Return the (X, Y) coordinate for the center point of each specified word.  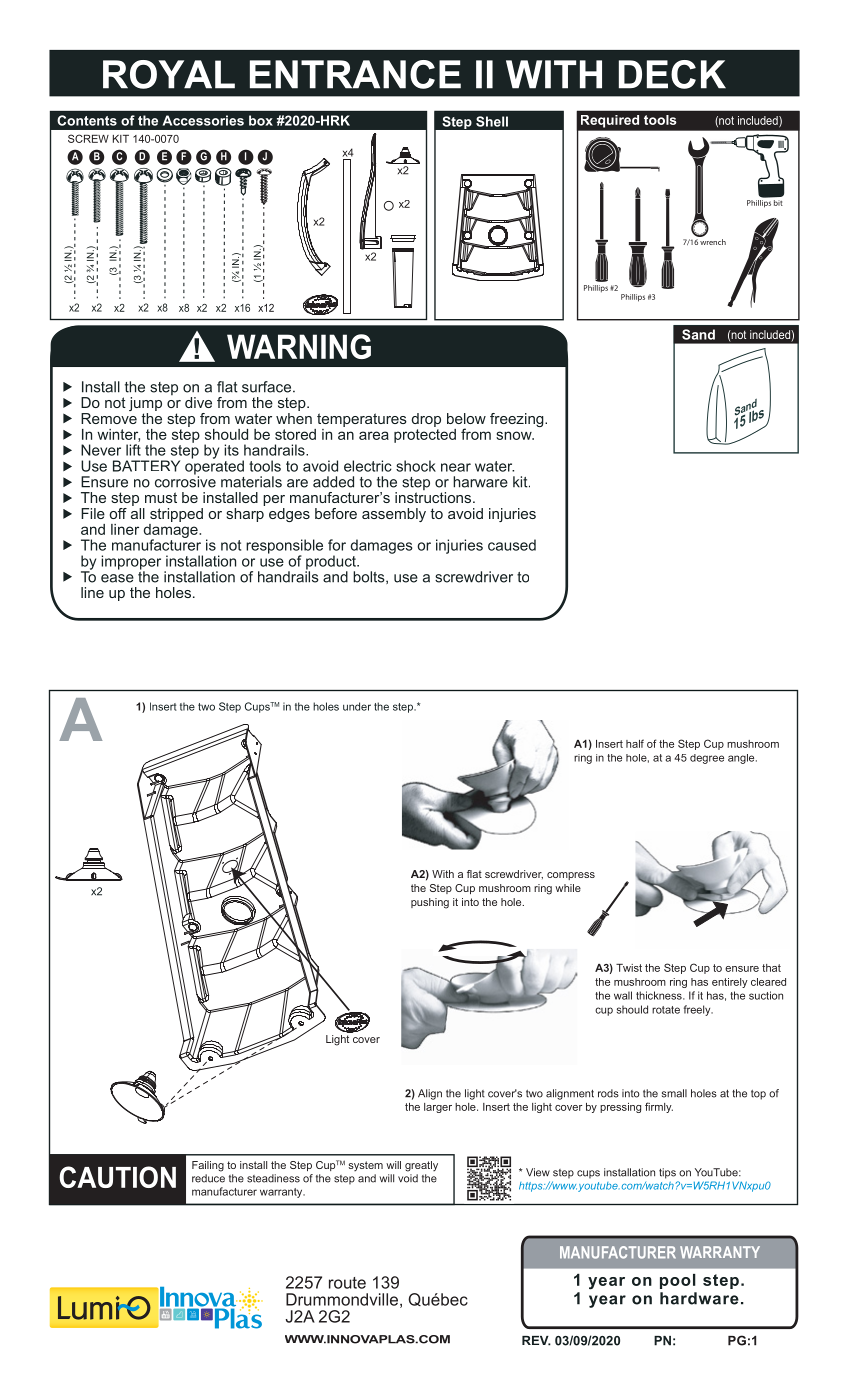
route (347, 1283)
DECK (672, 74)
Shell (492, 121)
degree (707, 759)
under (357, 706)
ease (117, 578)
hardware (699, 1298)
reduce (208, 1178)
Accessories (203, 120)
